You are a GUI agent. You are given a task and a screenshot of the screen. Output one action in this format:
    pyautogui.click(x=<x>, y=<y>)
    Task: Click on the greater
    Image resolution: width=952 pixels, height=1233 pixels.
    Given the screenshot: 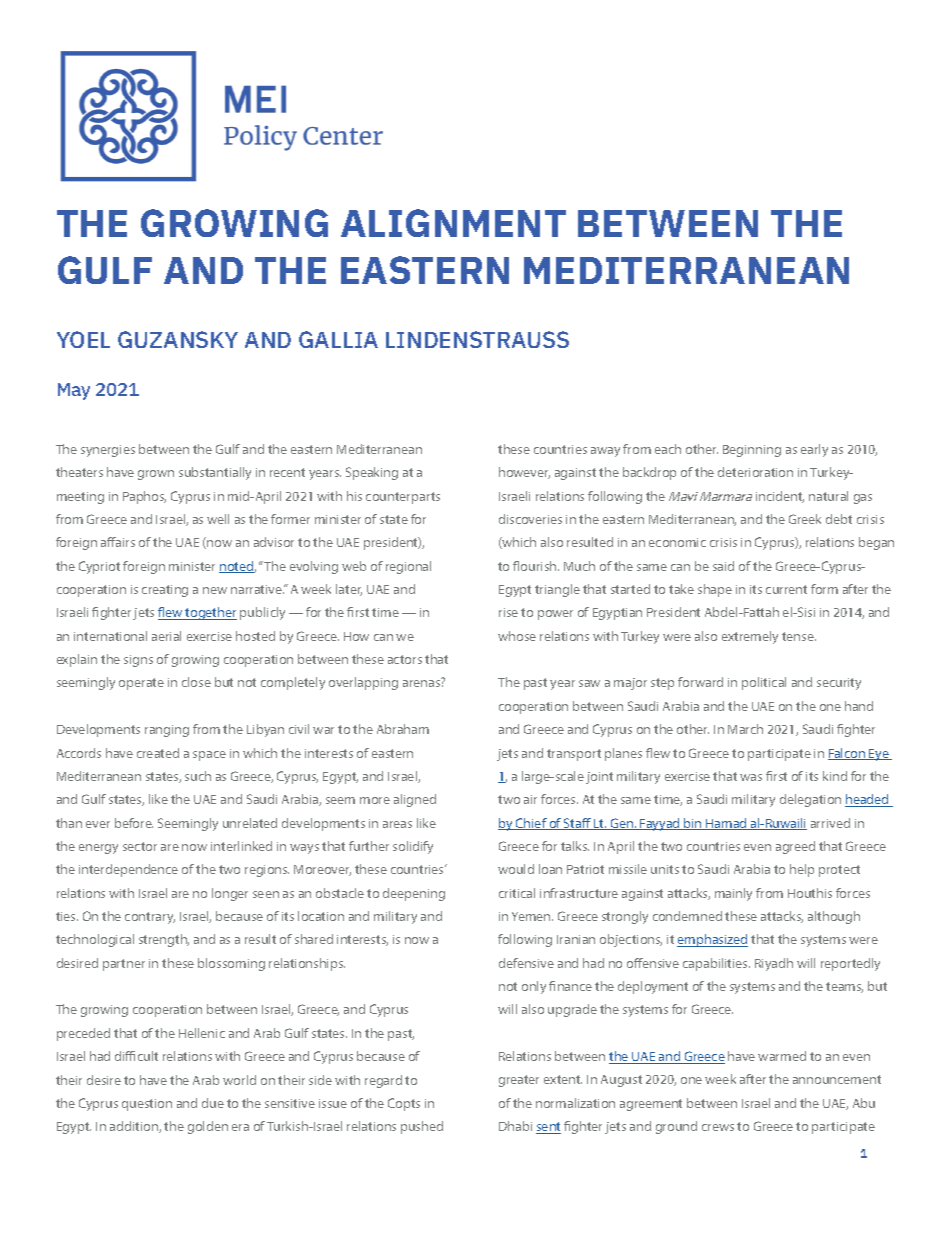 What is the action you would take?
    pyautogui.click(x=519, y=1081)
